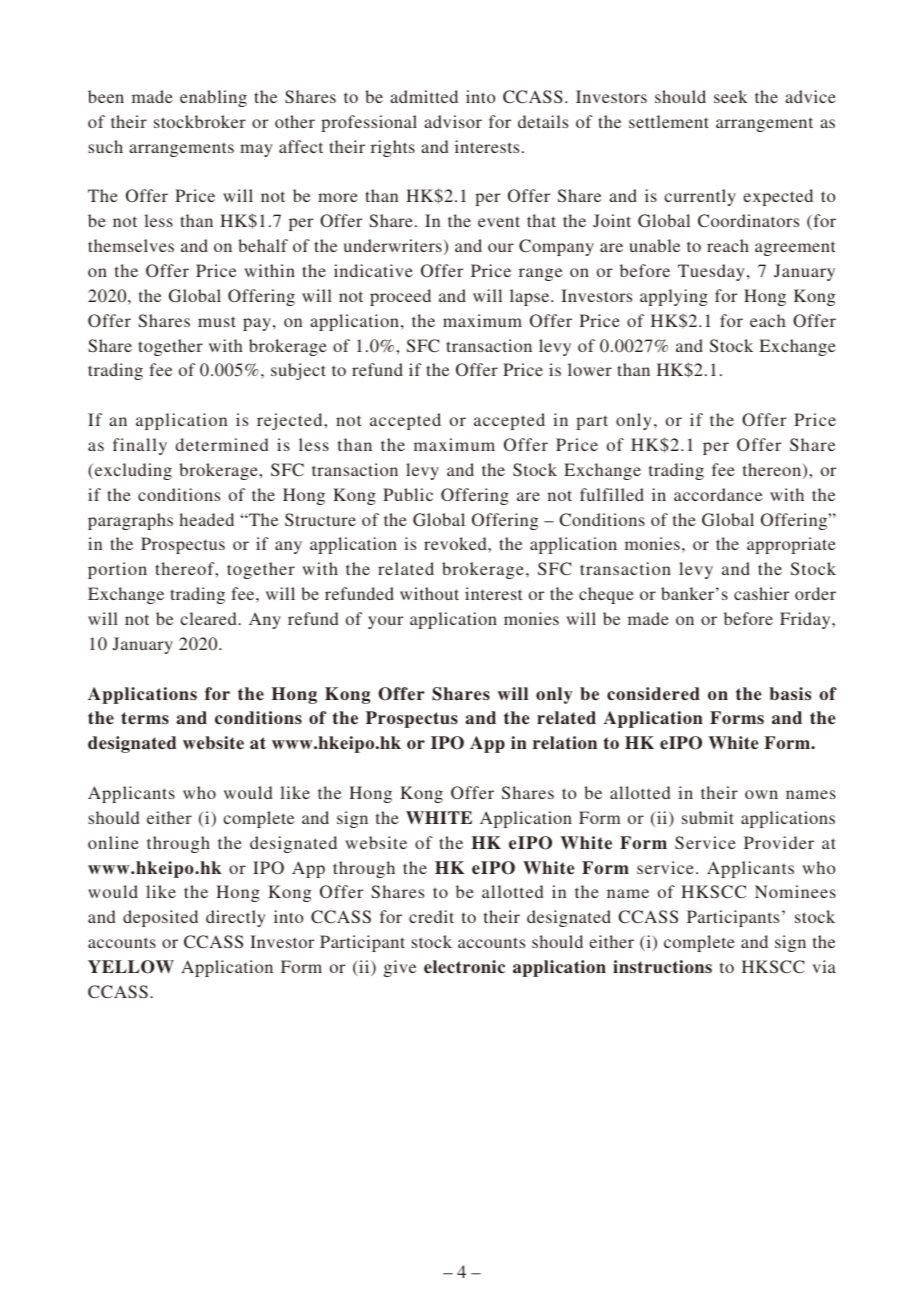  Describe the element at coordinates (400, 297) in the screenshot. I see `proceed` at that location.
